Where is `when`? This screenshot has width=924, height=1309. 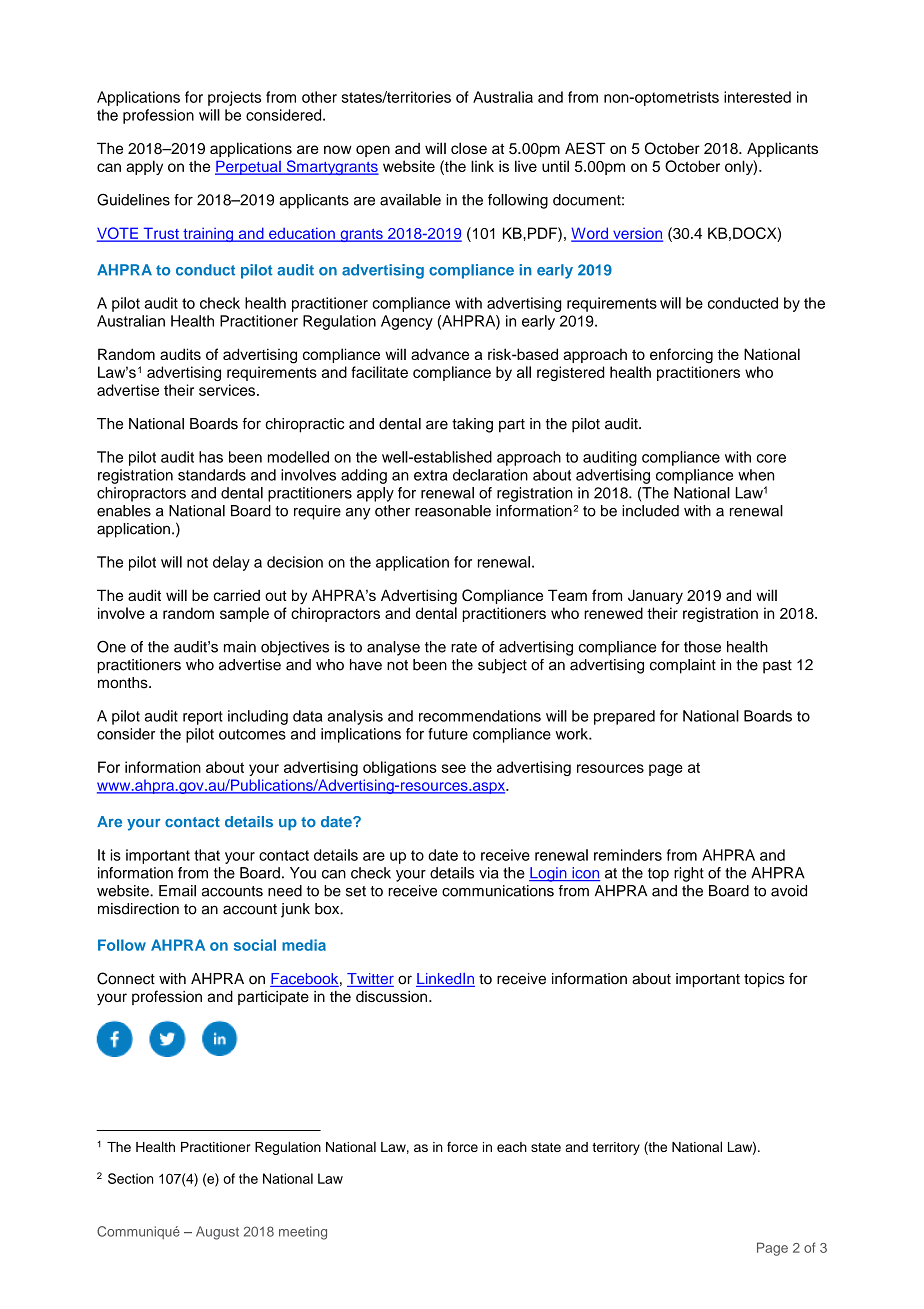
when is located at coordinates (756, 475).
